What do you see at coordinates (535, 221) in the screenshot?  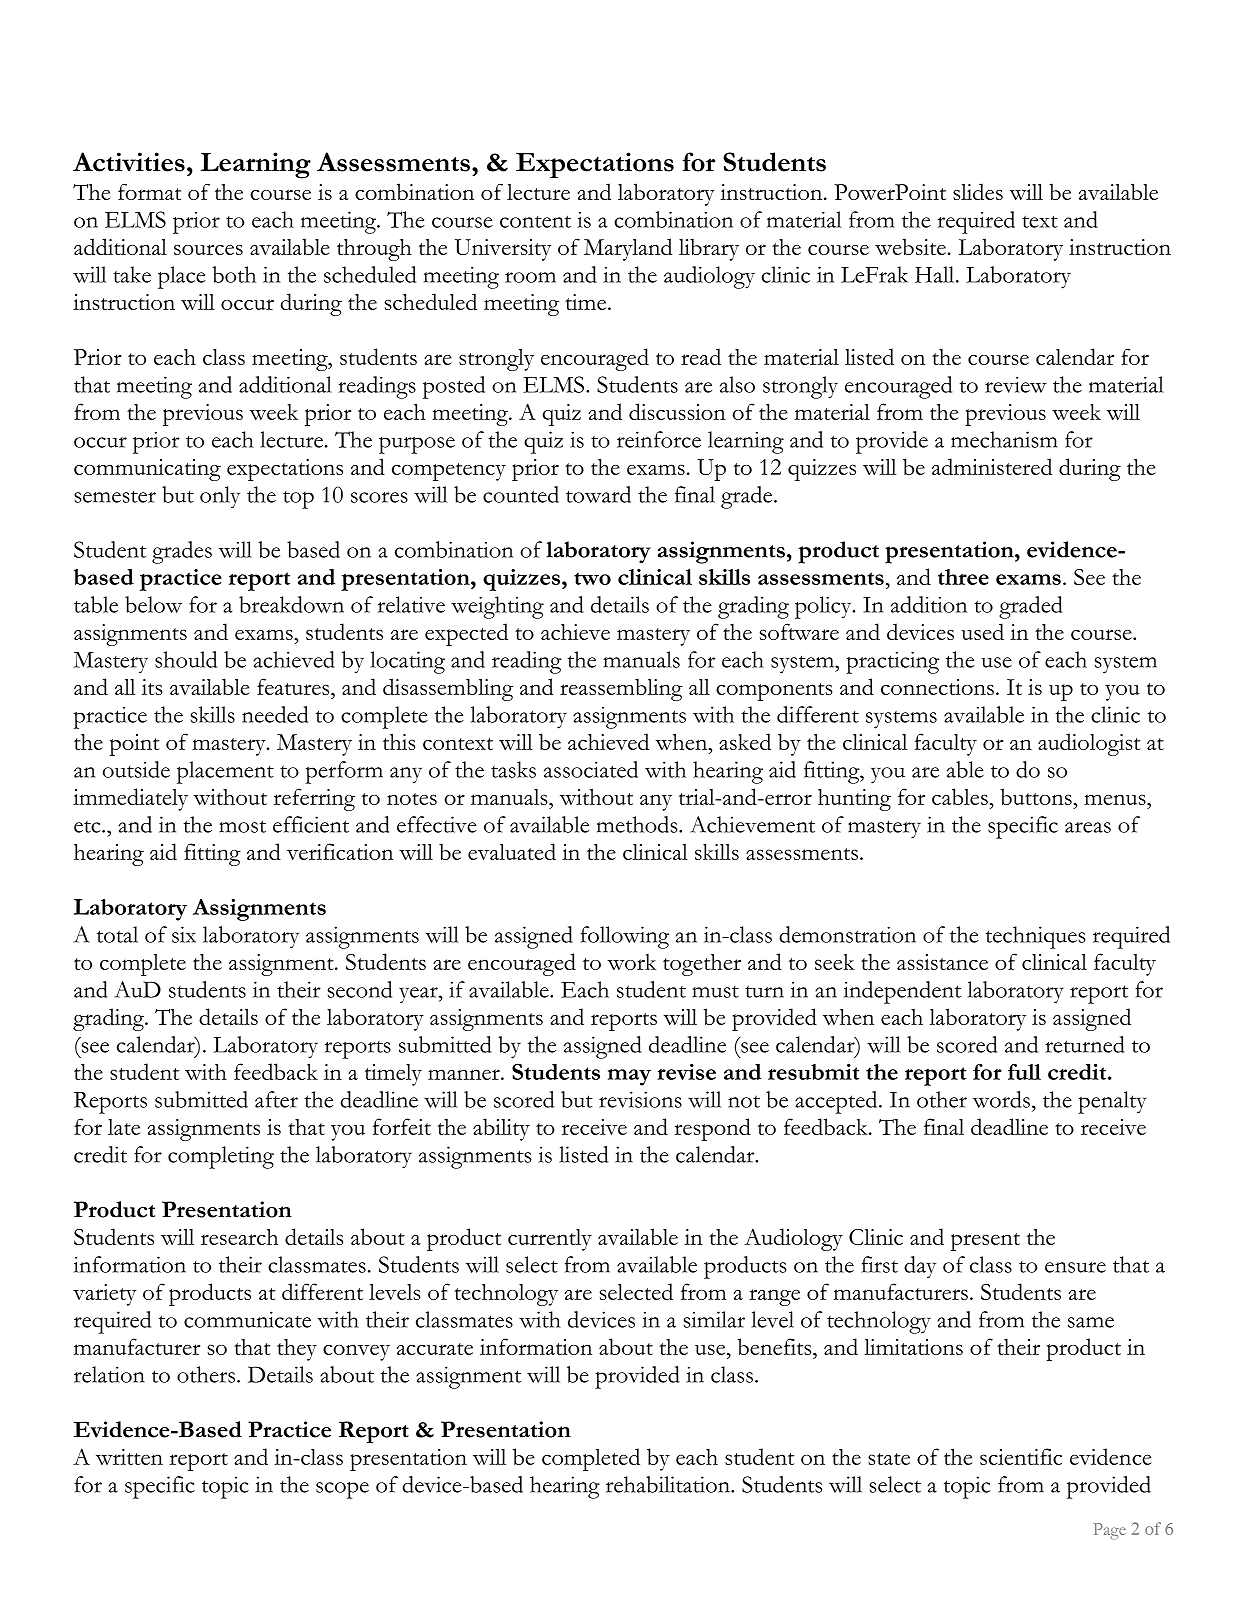 I see `content` at bounding box center [535, 221].
